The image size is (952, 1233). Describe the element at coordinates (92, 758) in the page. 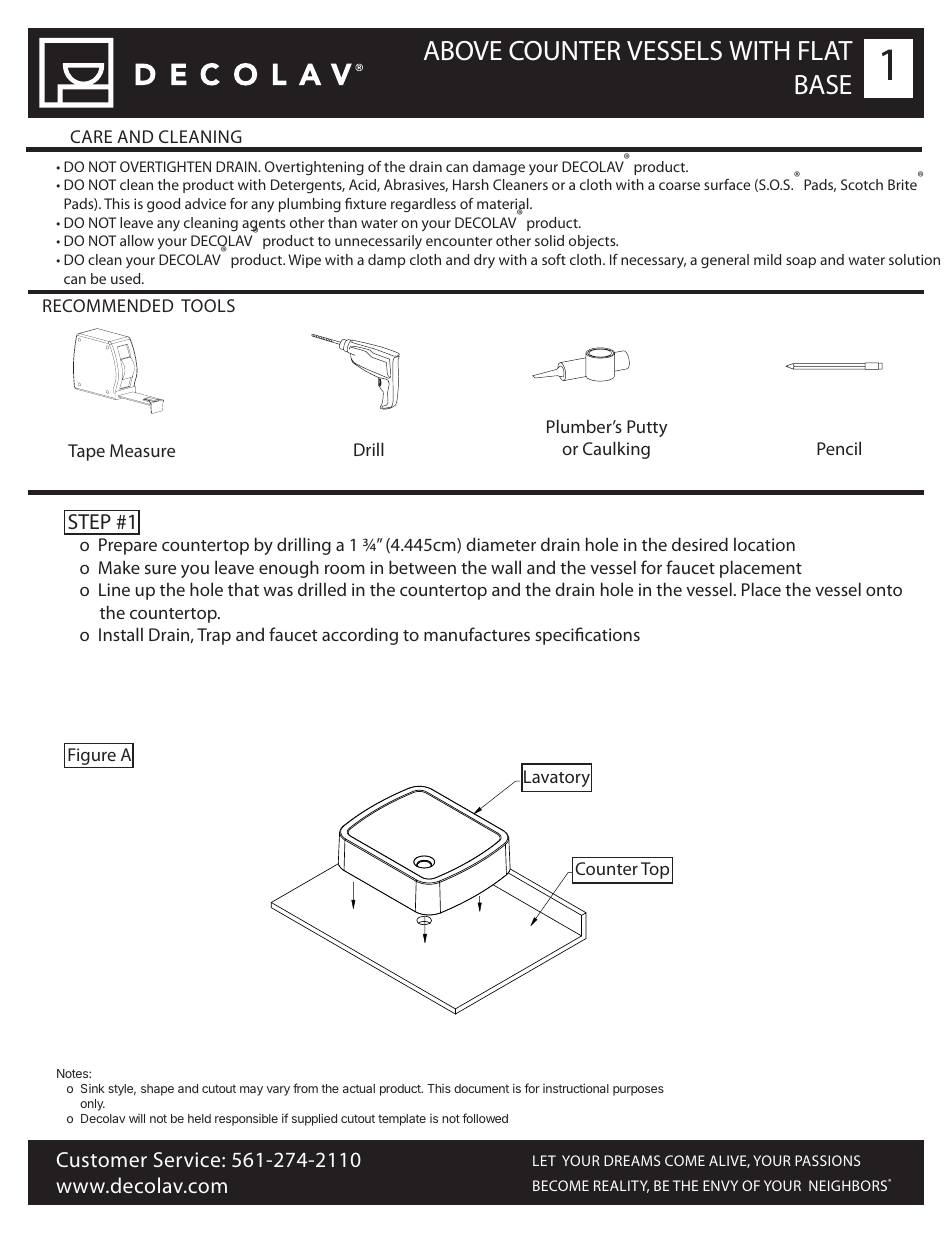

I see `Figure` at that location.
